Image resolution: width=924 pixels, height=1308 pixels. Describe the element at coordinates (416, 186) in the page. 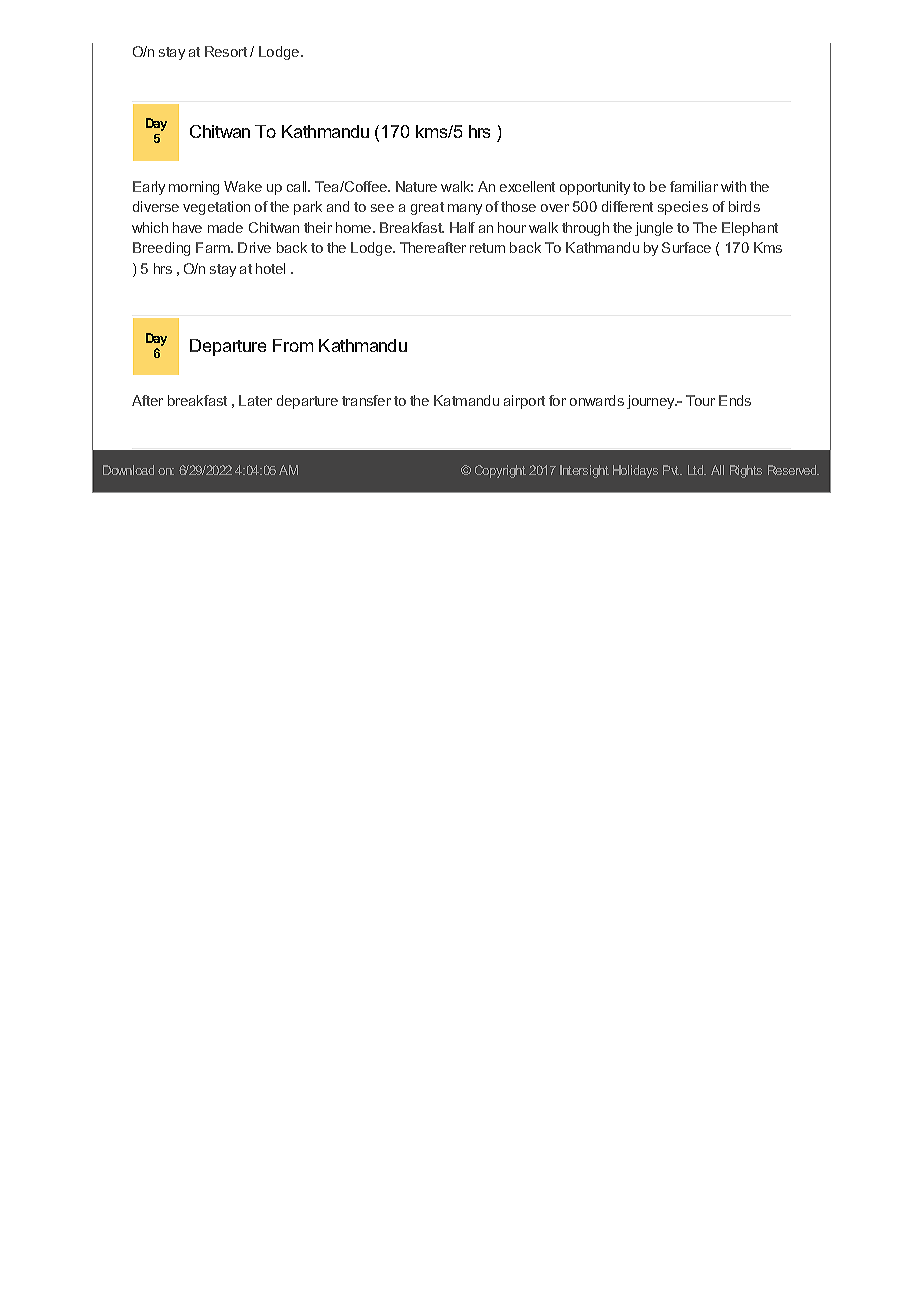

I see `Nature` at that location.
